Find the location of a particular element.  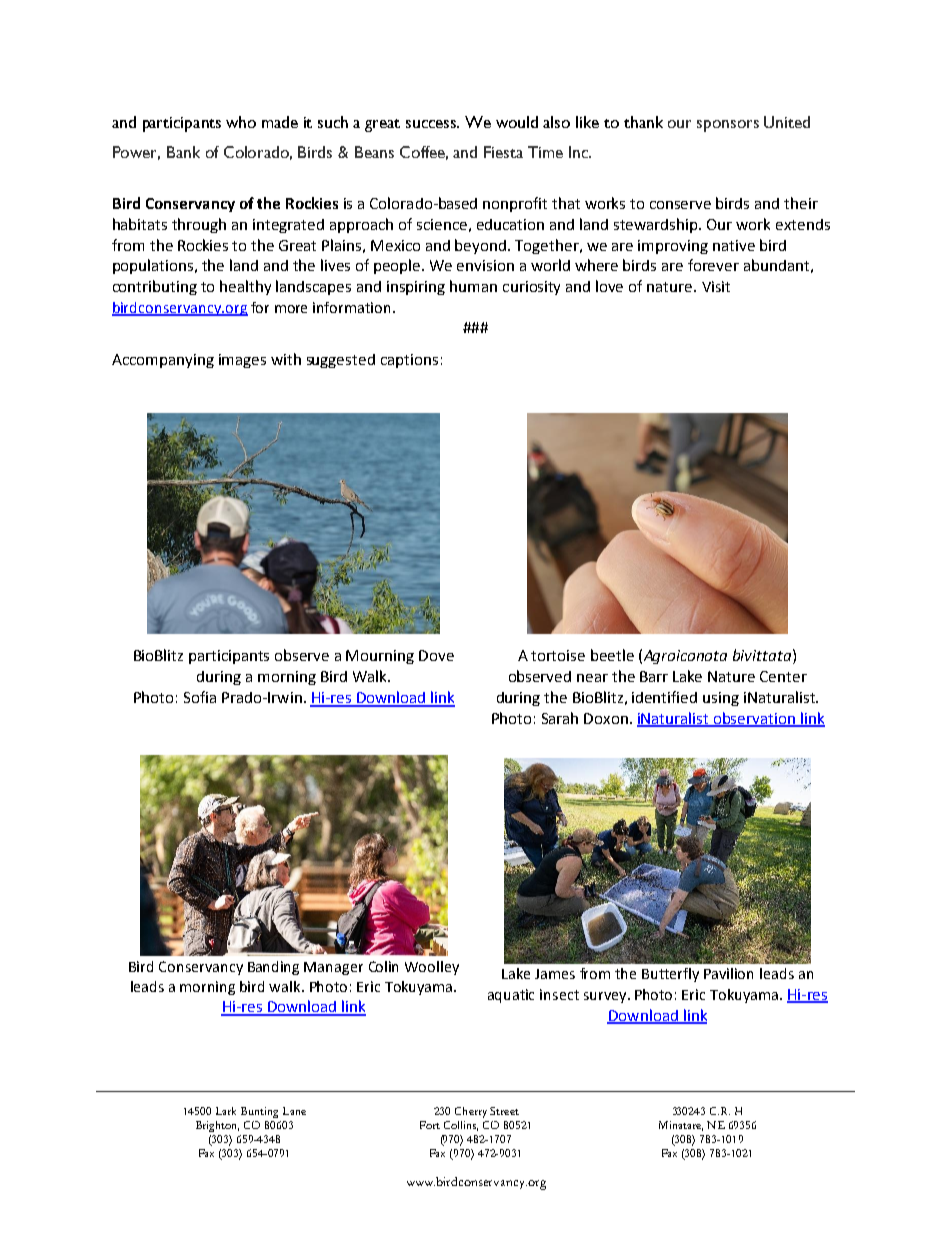

Dove is located at coordinates (436, 655).
